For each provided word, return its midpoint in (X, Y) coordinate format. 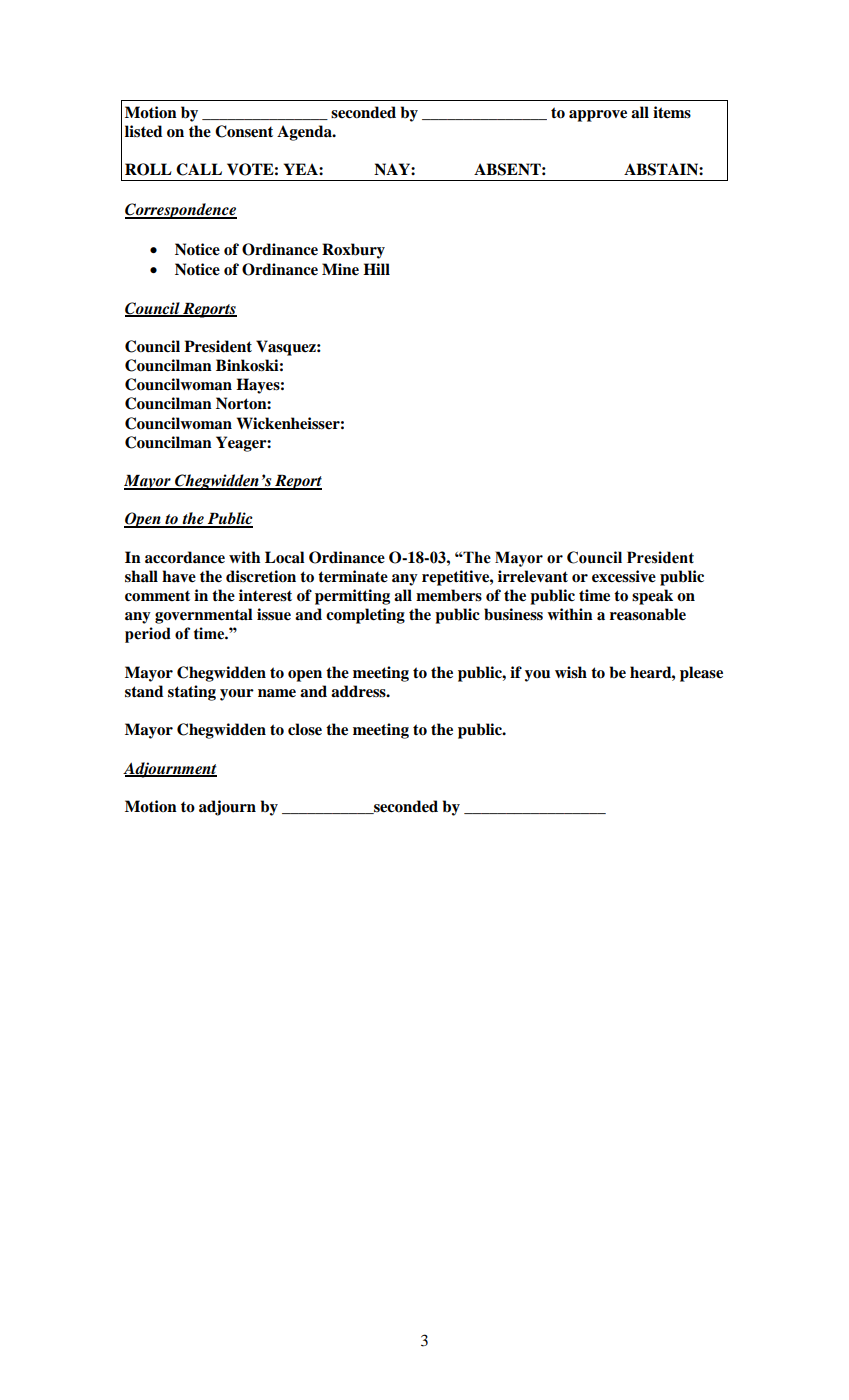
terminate (353, 576)
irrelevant (533, 576)
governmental (204, 616)
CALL (199, 169)
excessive (624, 576)
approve (598, 116)
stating (192, 693)
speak (652, 597)
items (672, 112)
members (449, 595)
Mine (340, 269)
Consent (244, 131)
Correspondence (181, 211)
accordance (185, 557)
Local (285, 557)
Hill (376, 269)
